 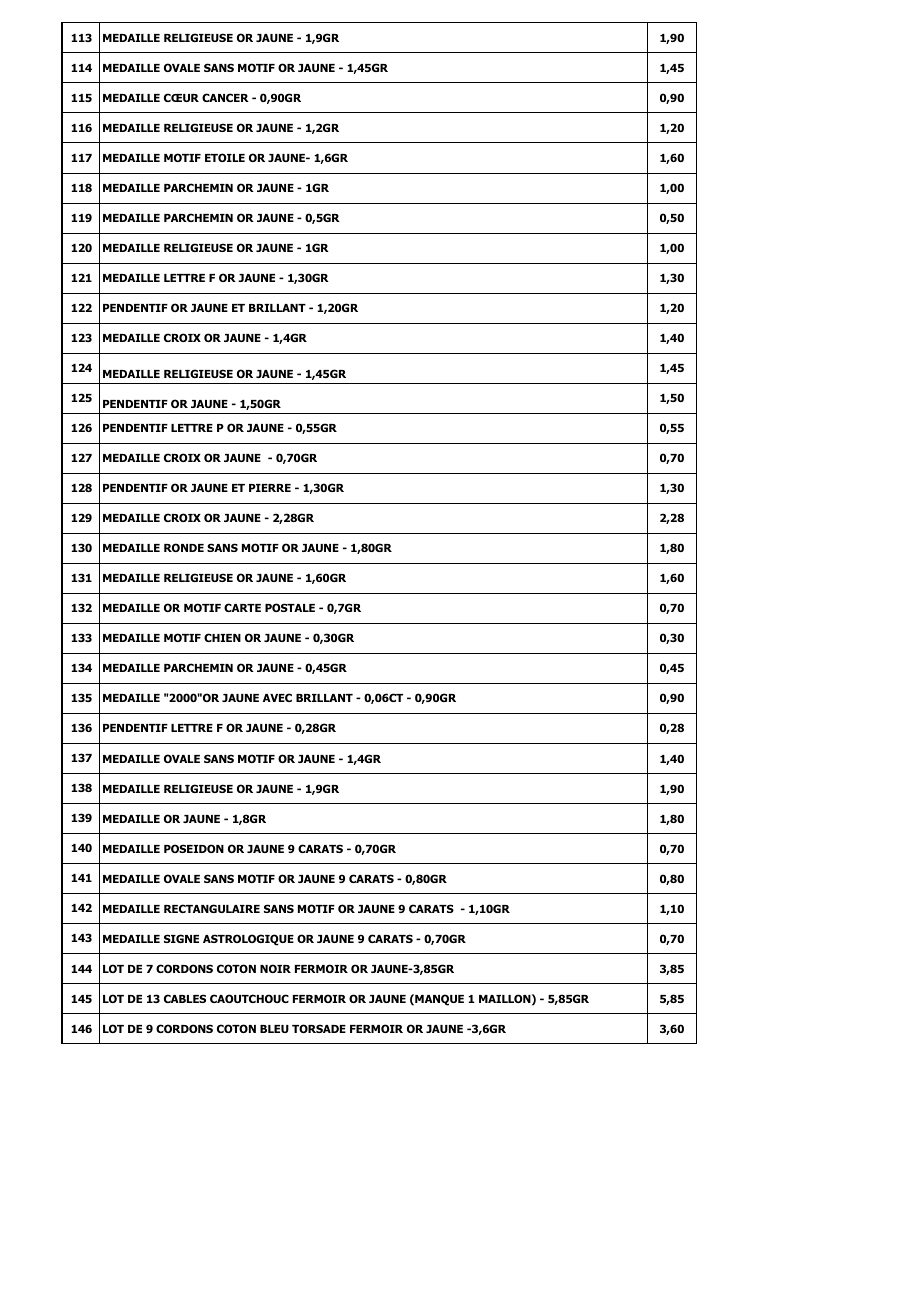 I want to click on CARTE, so click(x=242, y=607).
